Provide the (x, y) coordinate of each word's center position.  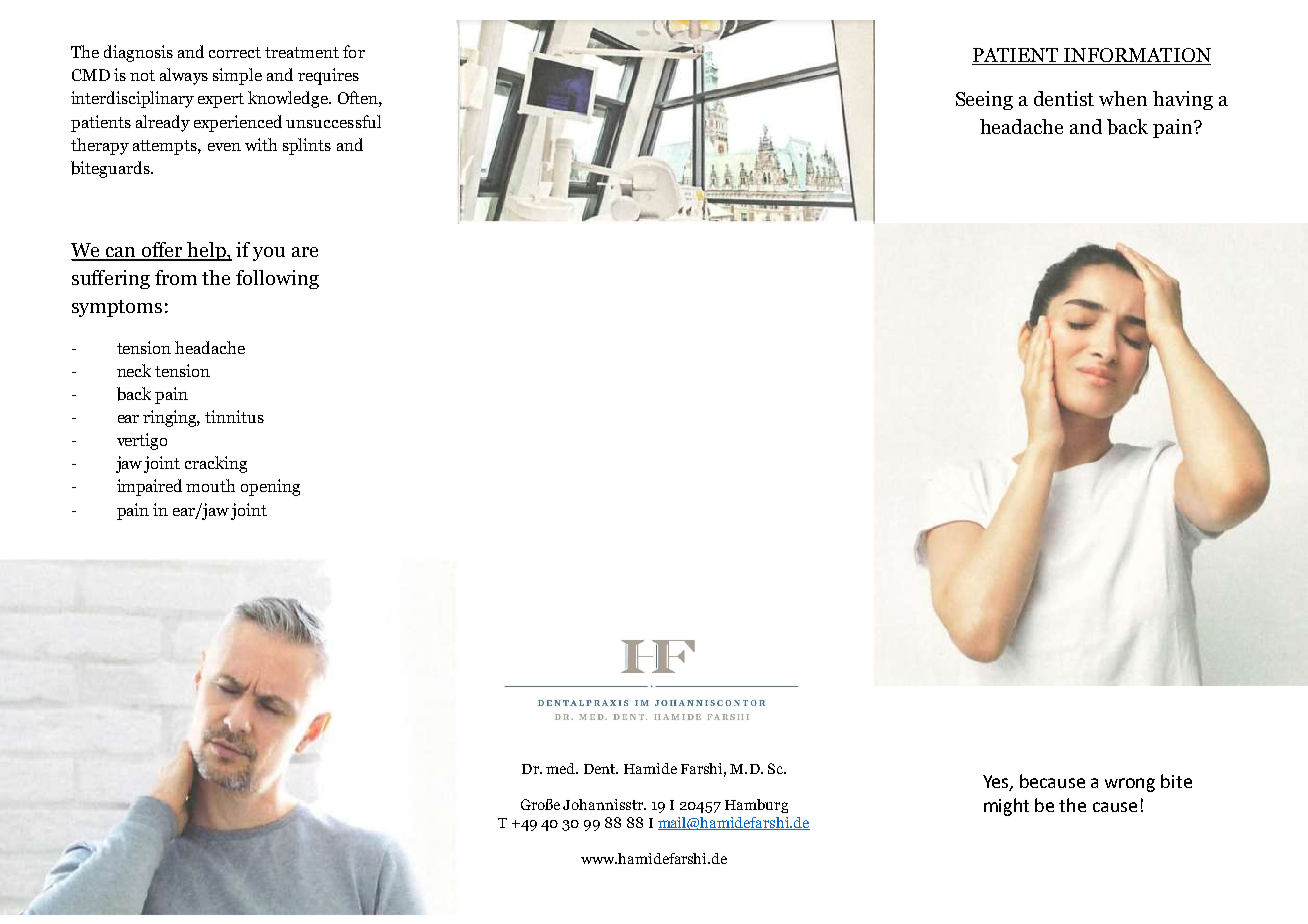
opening (270, 487)
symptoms (117, 308)
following (277, 279)
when (1123, 98)
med (562, 768)
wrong (1130, 785)
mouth (210, 485)
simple (237, 76)
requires (328, 76)
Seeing (984, 100)
